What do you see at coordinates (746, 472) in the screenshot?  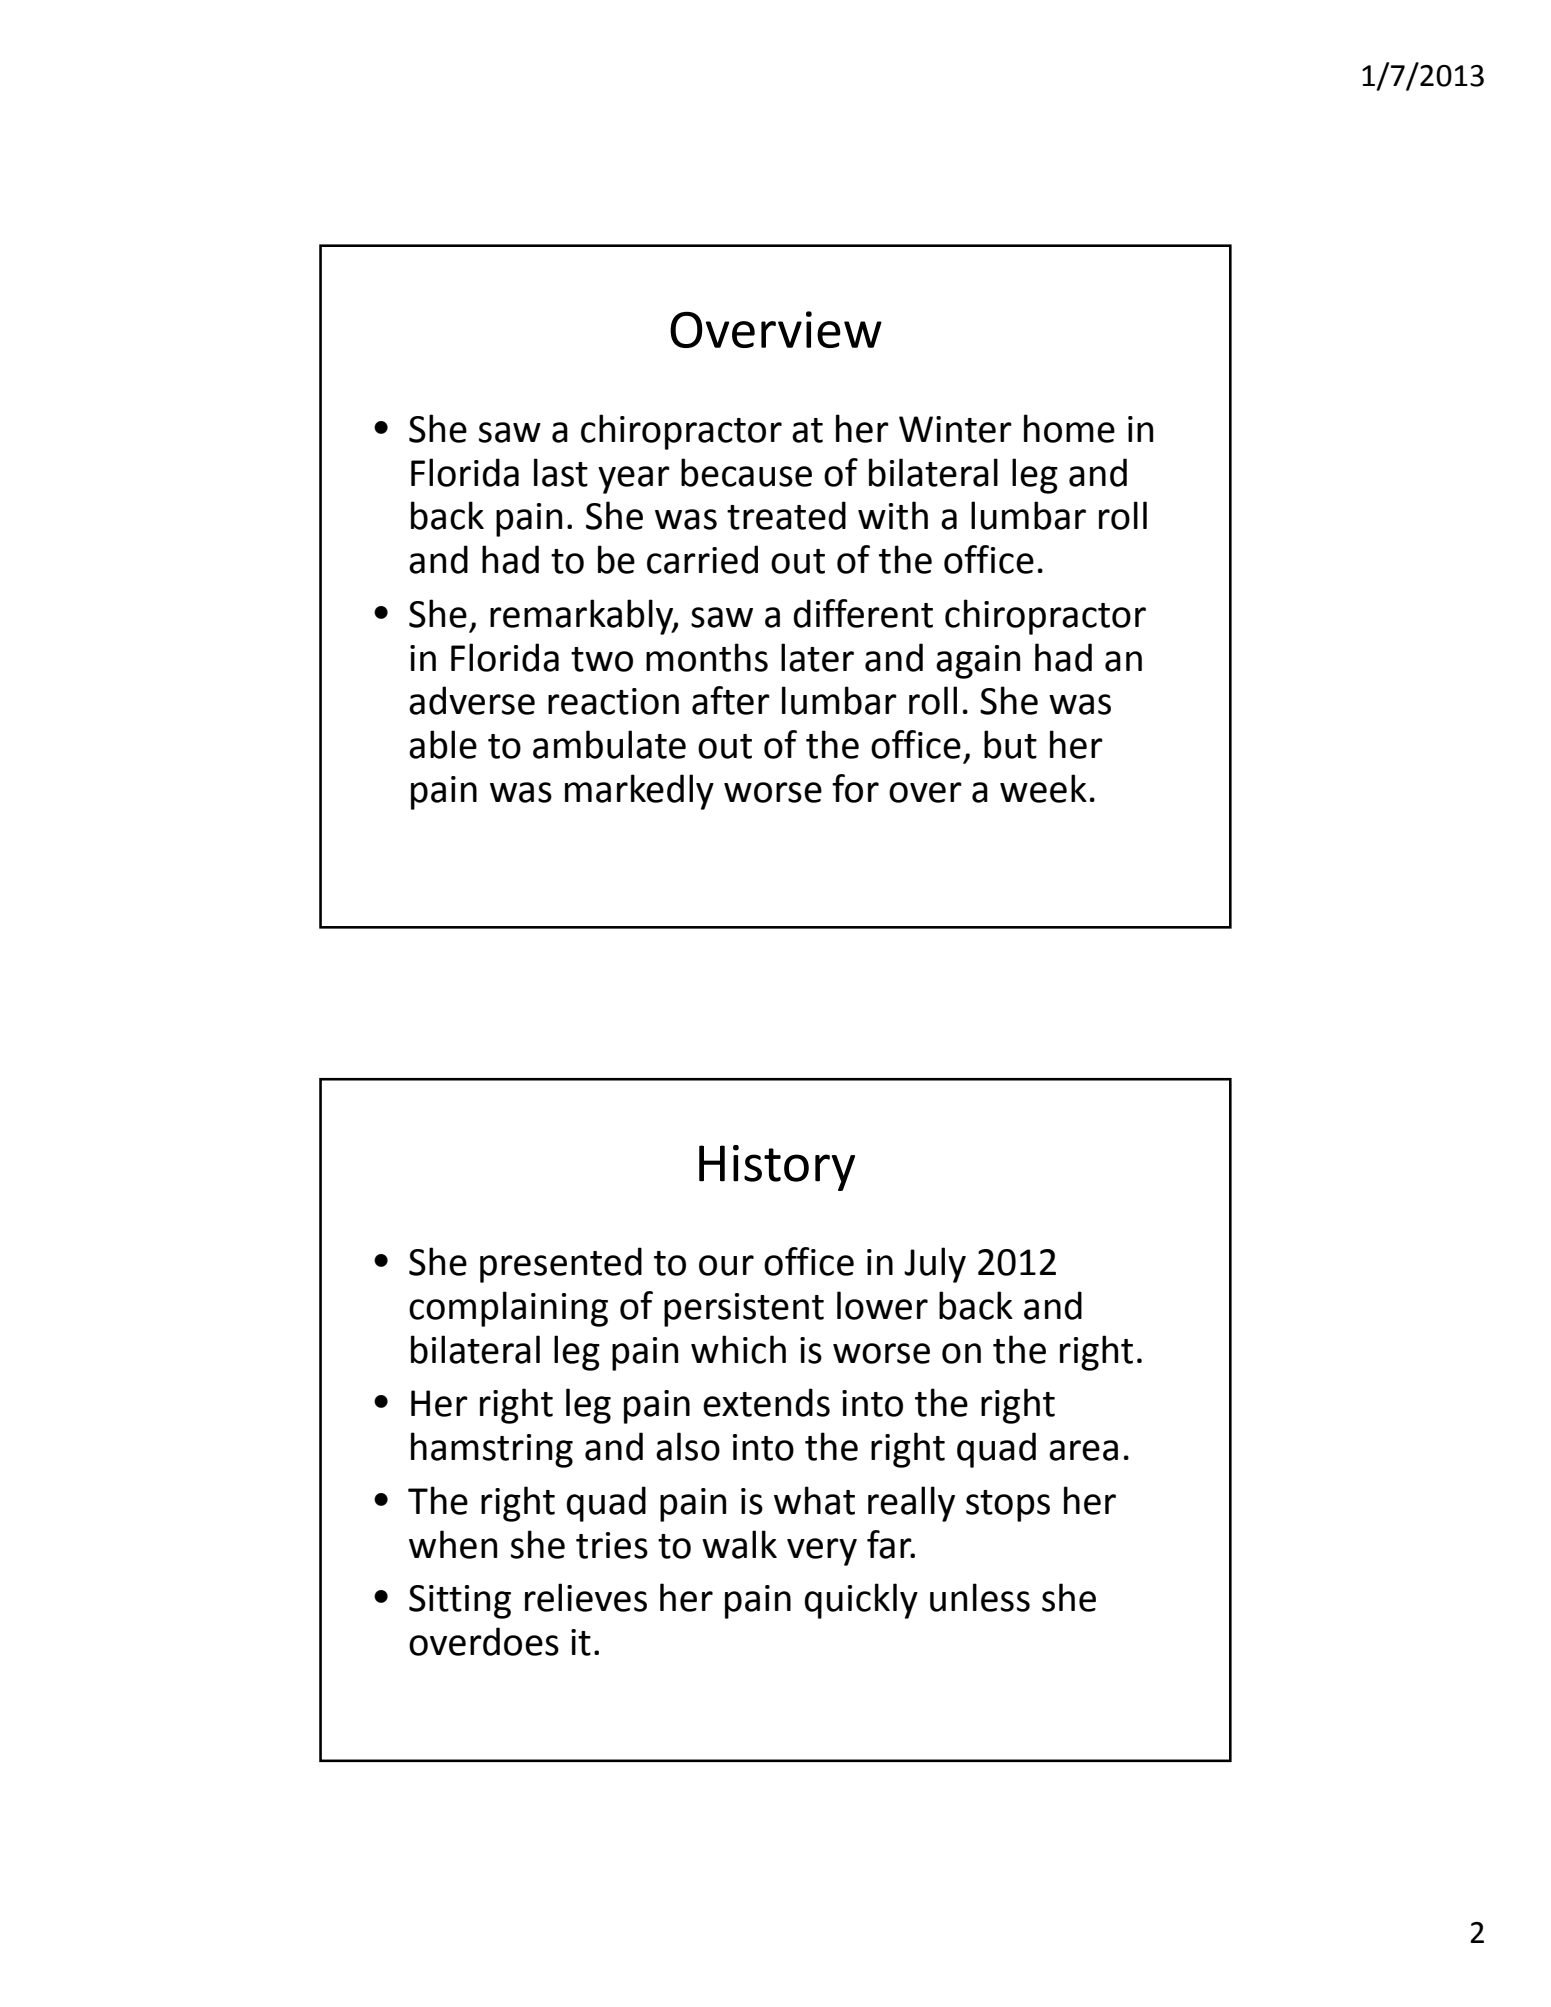 I see `because` at bounding box center [746, 472].
